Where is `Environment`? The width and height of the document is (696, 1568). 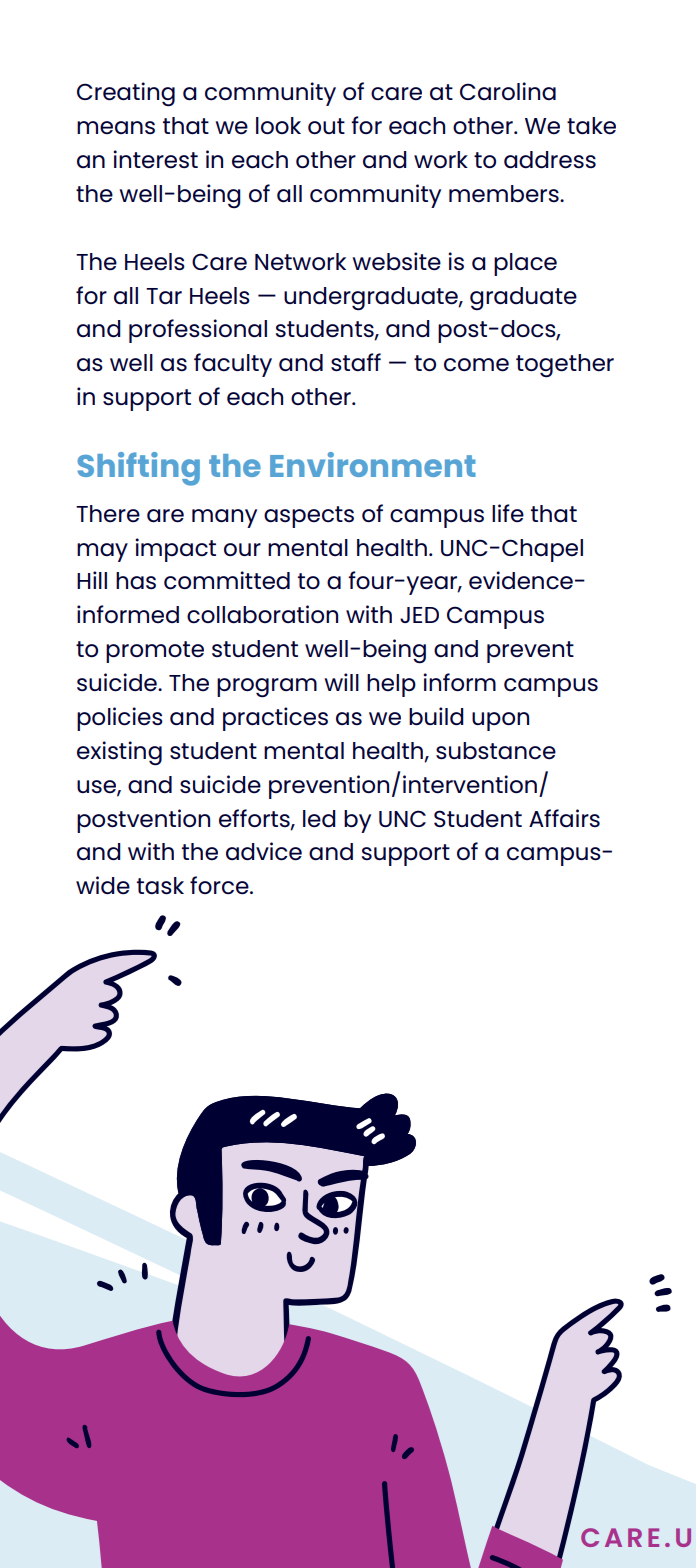
Environment is located at coordinates (373, 464).
